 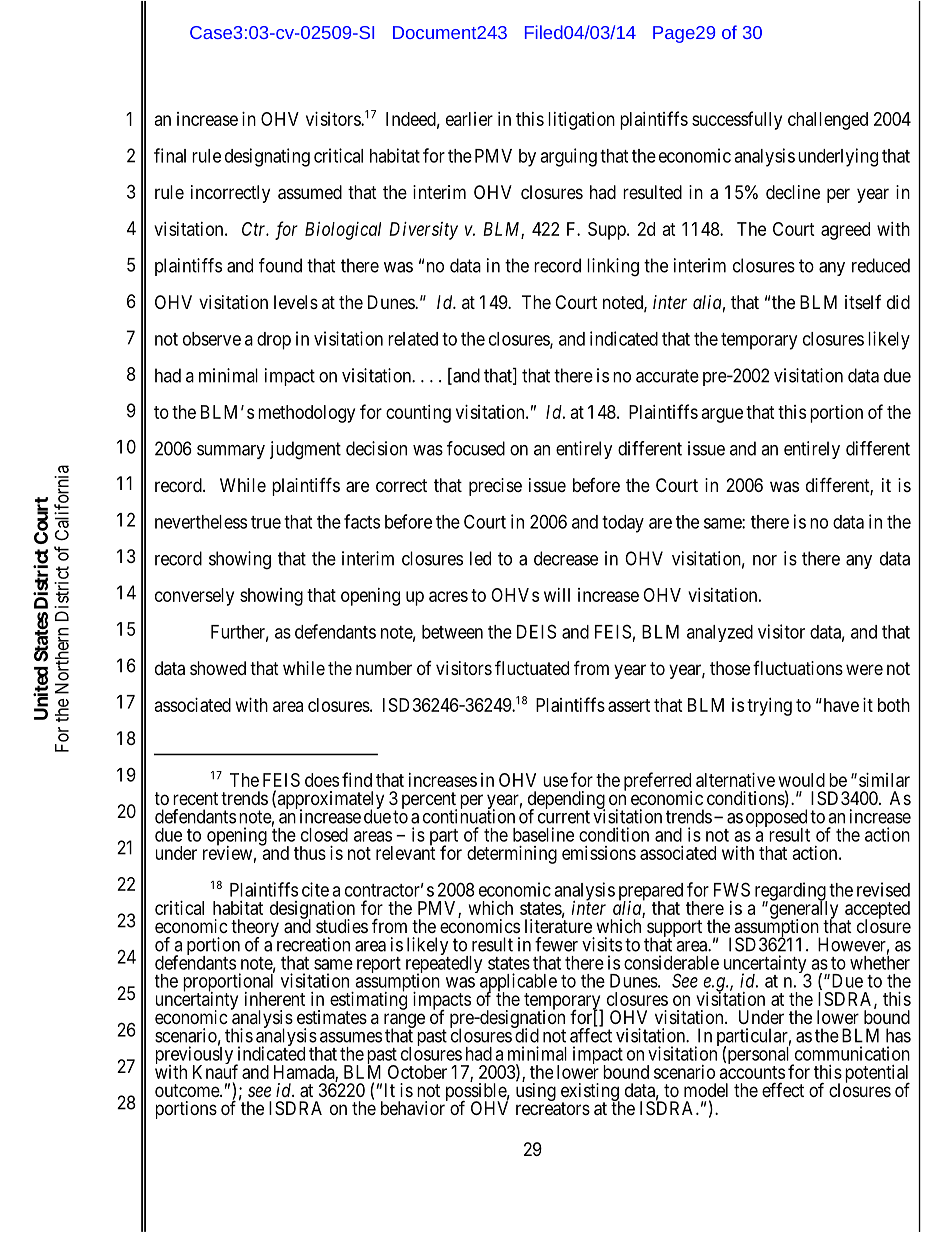 What do you see at coordinates (828, 121) in the image?
I see `challenged` at bounding box center [828, 121].
